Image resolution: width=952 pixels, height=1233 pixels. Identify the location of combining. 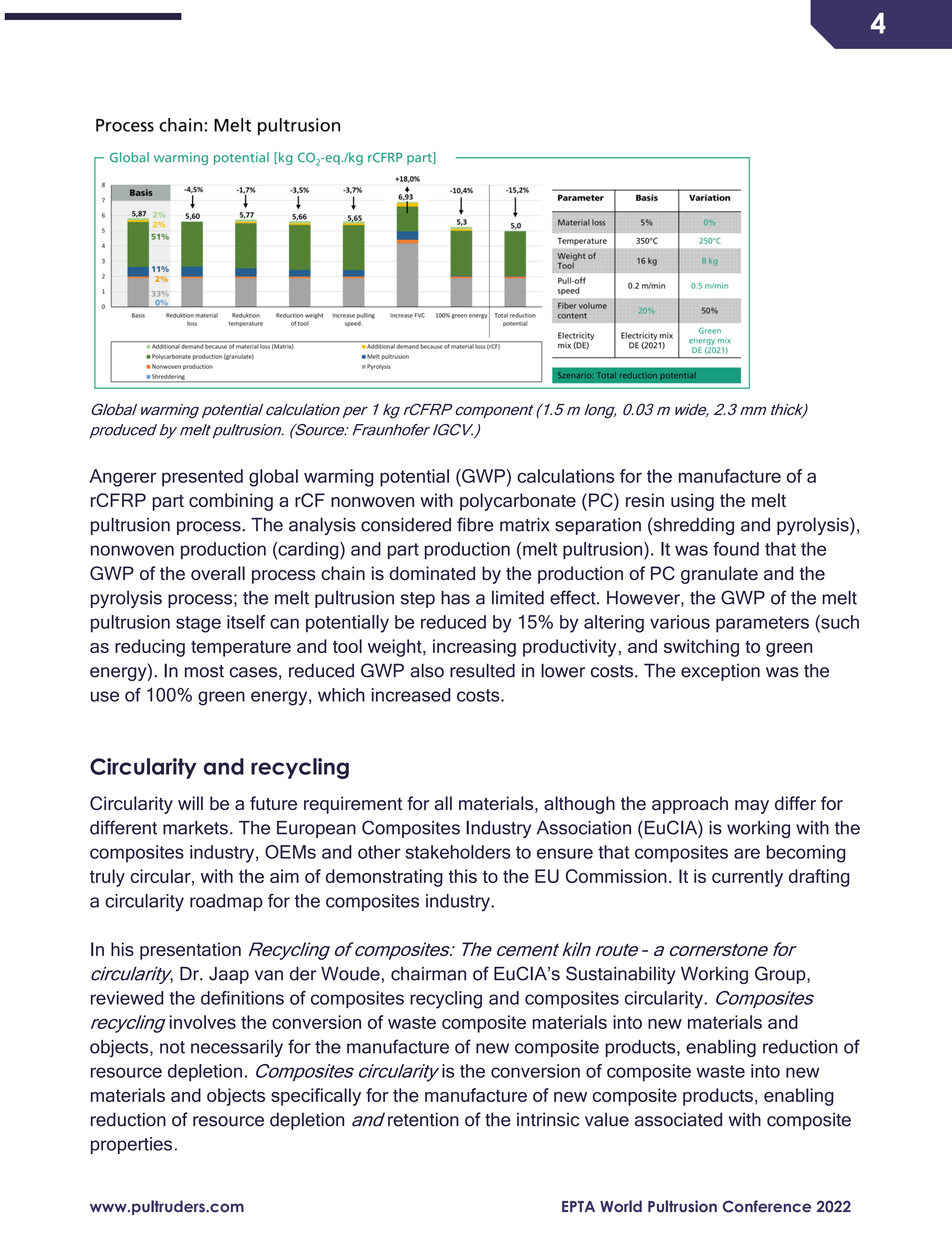
(231, 502).
